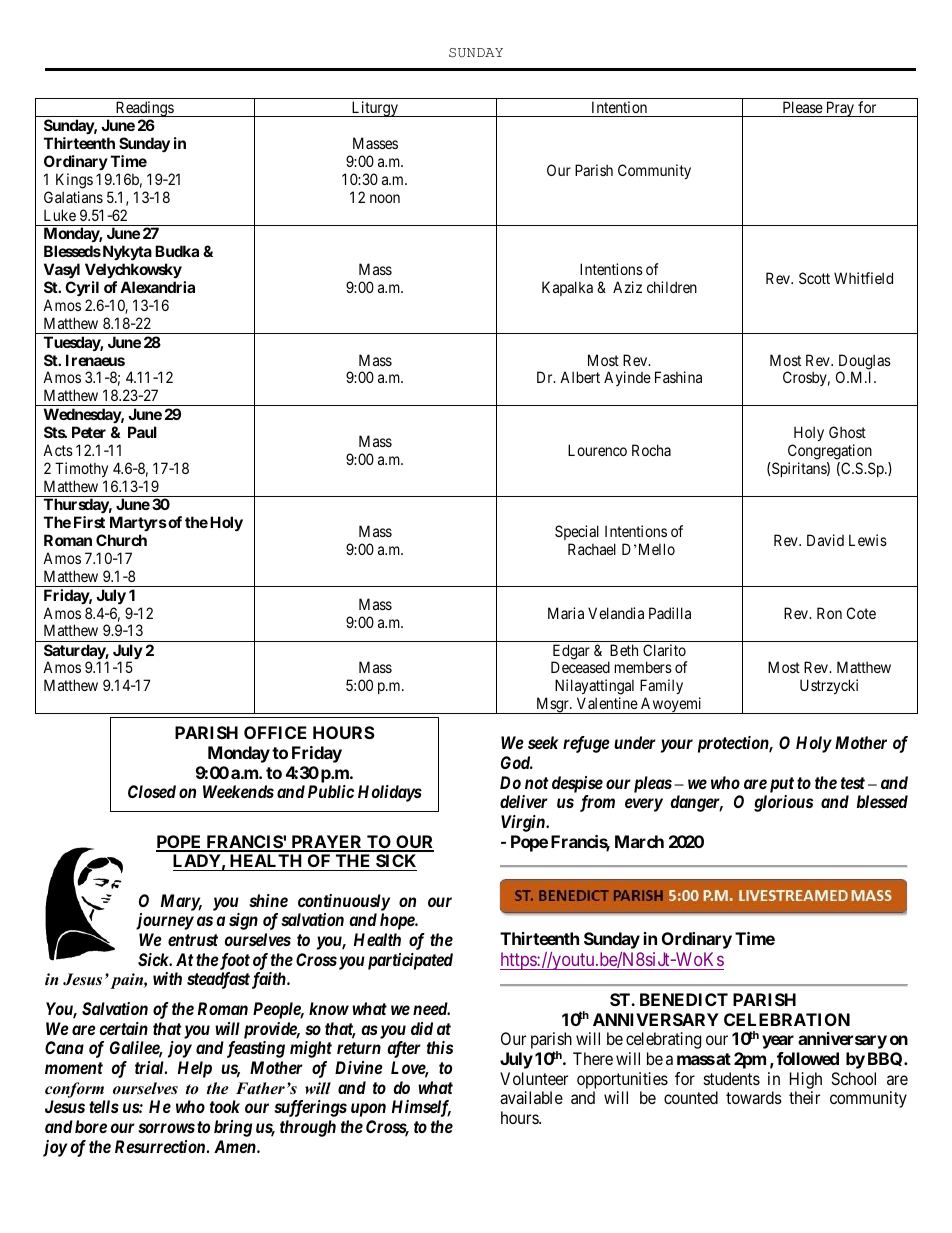  What do you see at coordinates (421, 1108) in the image?
I see `Himself` at bounding box center [421, 1108].
